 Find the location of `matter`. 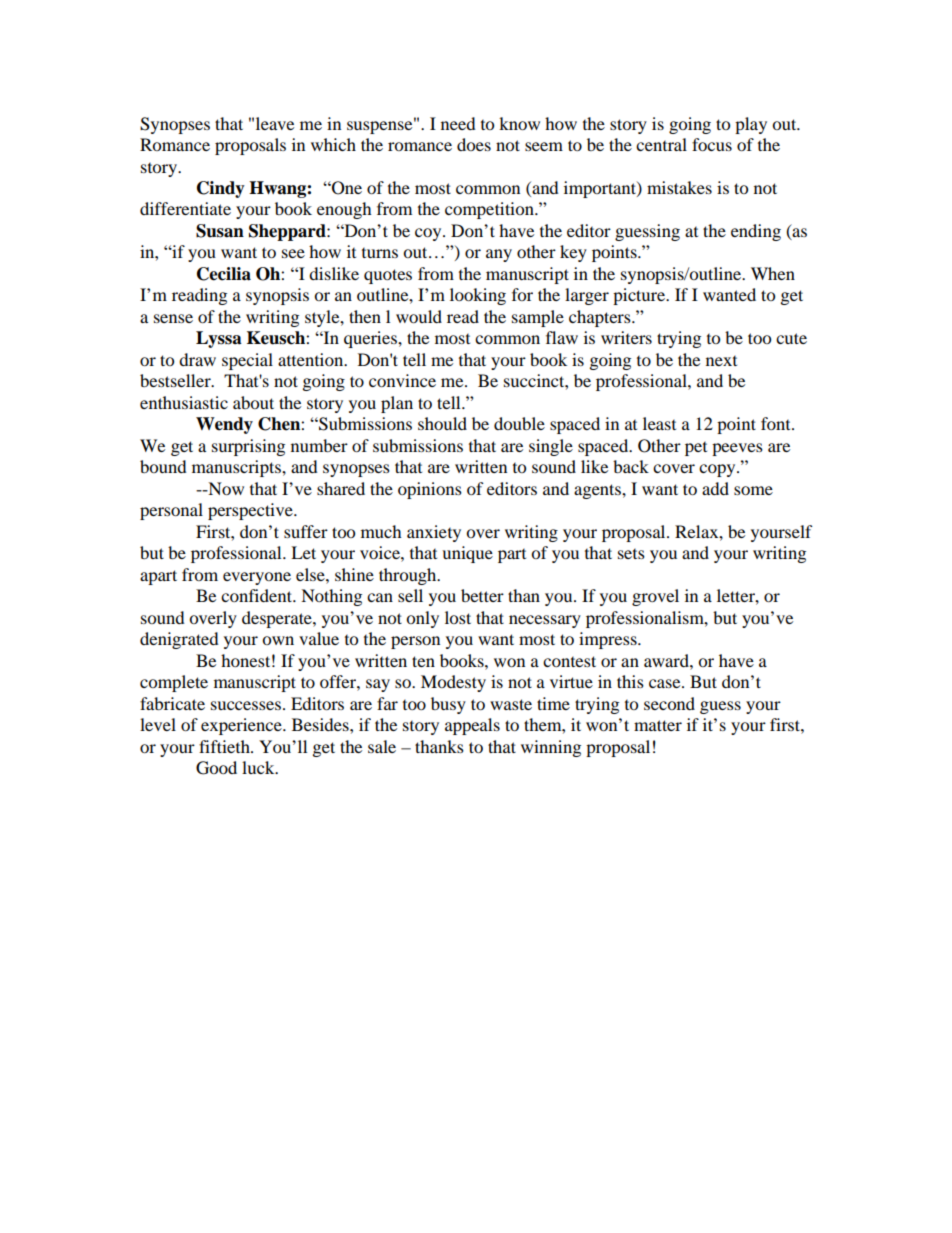

matter is located at coordinates (658, 725).
